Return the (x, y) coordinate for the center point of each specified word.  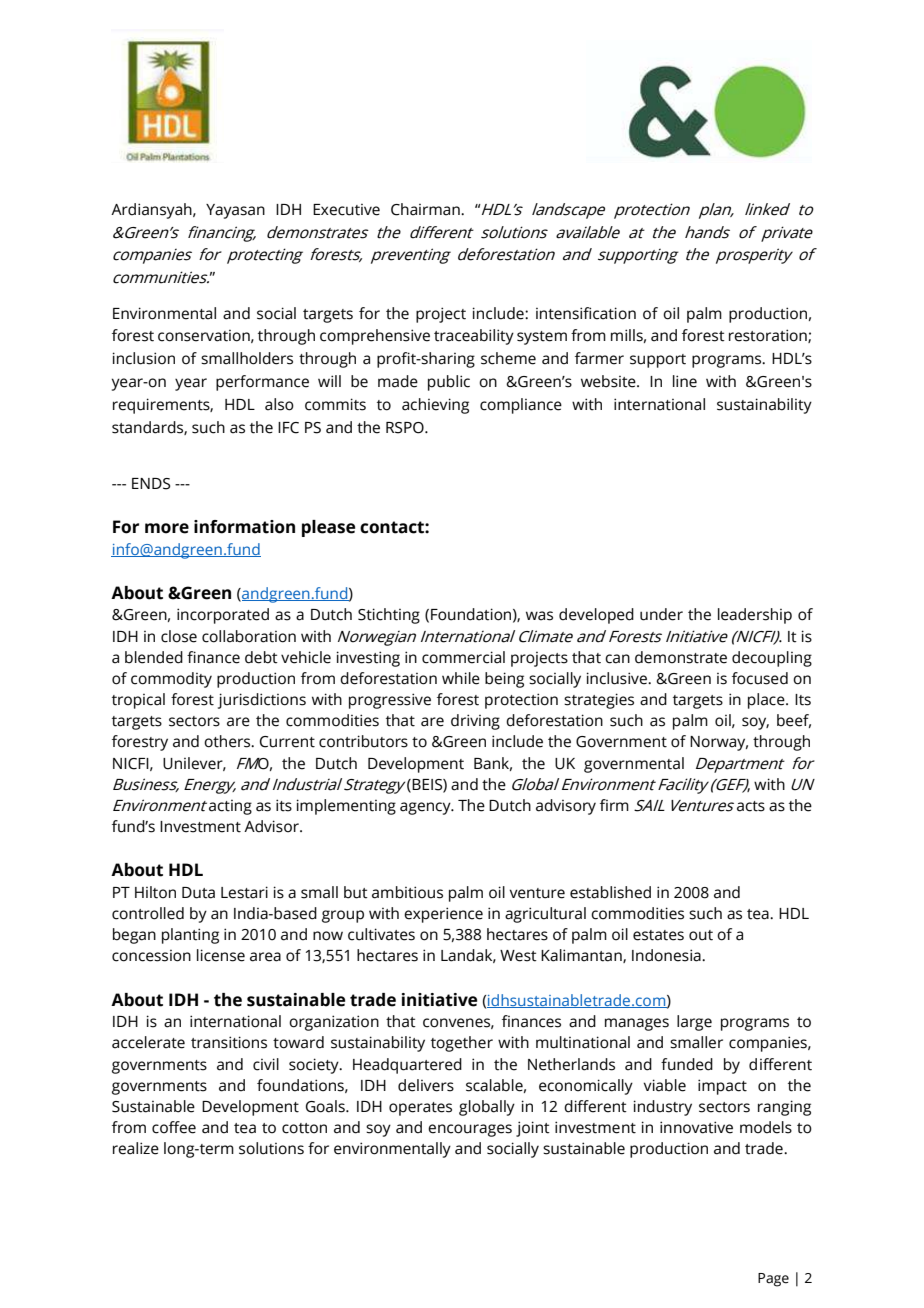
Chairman (426, 209)
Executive (346, 210)
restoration (769, 336)
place (767, 701)
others (228, 741)
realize (136, 1148)
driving (475, 722)
